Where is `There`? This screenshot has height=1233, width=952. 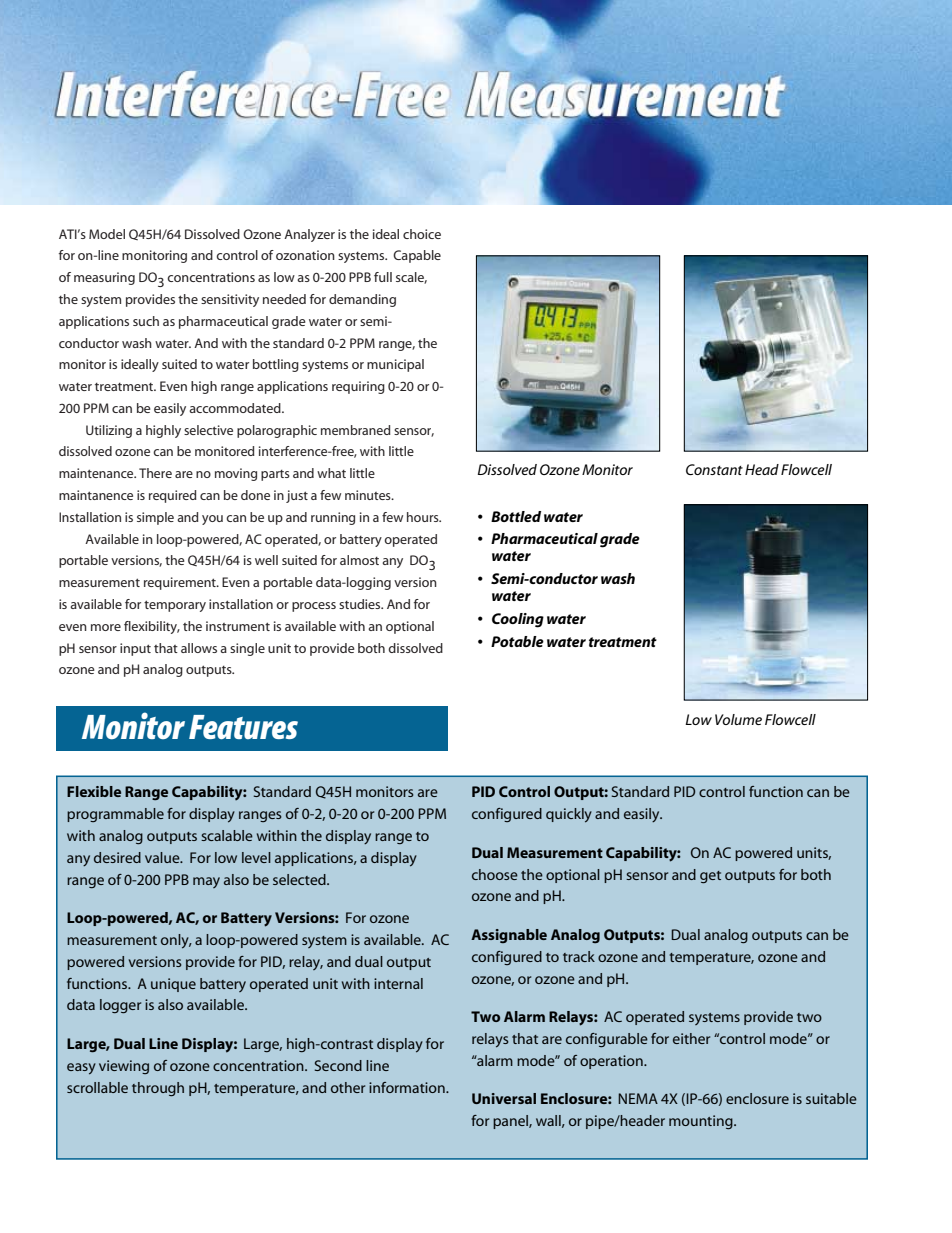
There is located at coordinates (155, 473).
